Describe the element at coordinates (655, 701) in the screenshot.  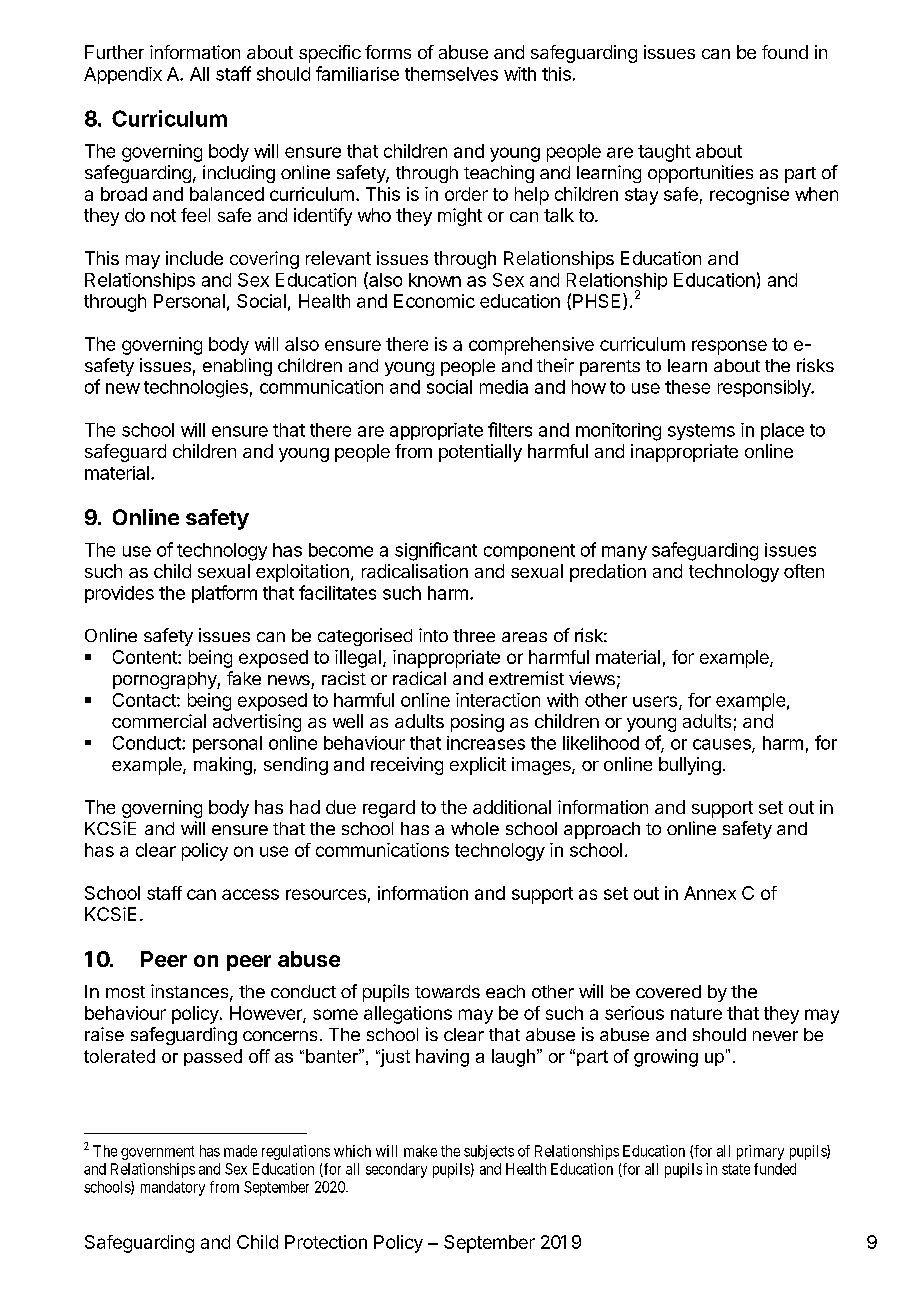
I see `users` at that location.
